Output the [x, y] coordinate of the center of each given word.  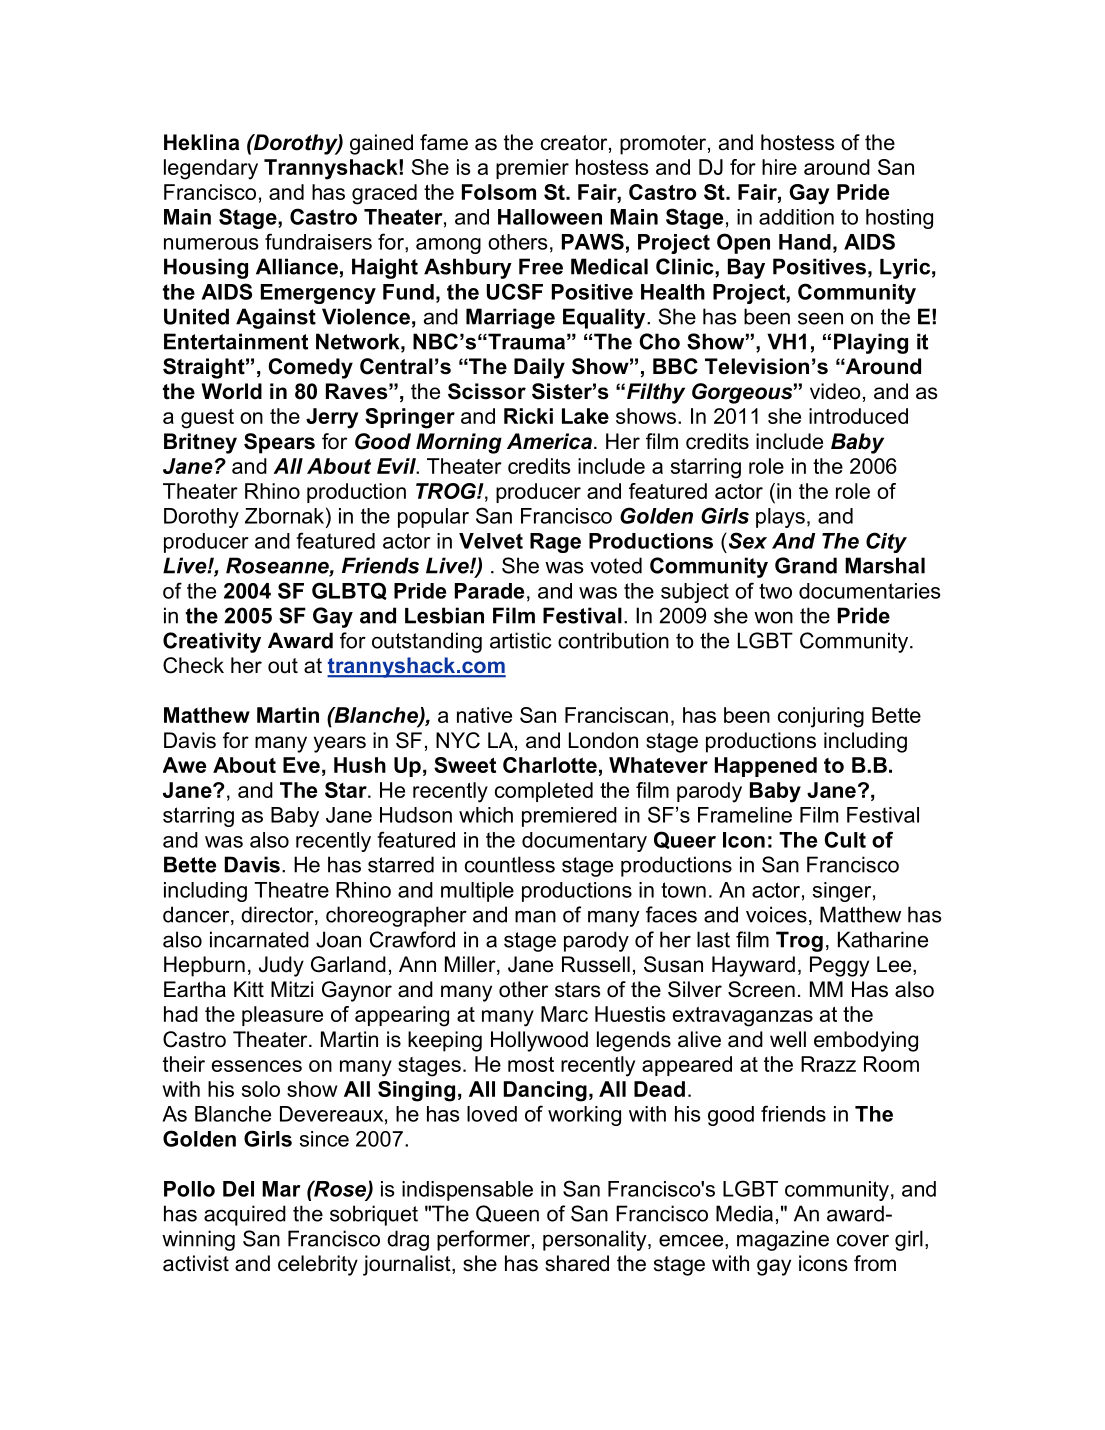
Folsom [499, 192]
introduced [858, 416]
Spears [279, 443]
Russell [596, 964]
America [549, 441]
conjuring [821, 717]
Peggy [839, 966]
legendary [211, 169]
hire [779, 167]
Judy [281, 966]
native [484, 715]
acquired [245, 1215]
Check [193, 665]
